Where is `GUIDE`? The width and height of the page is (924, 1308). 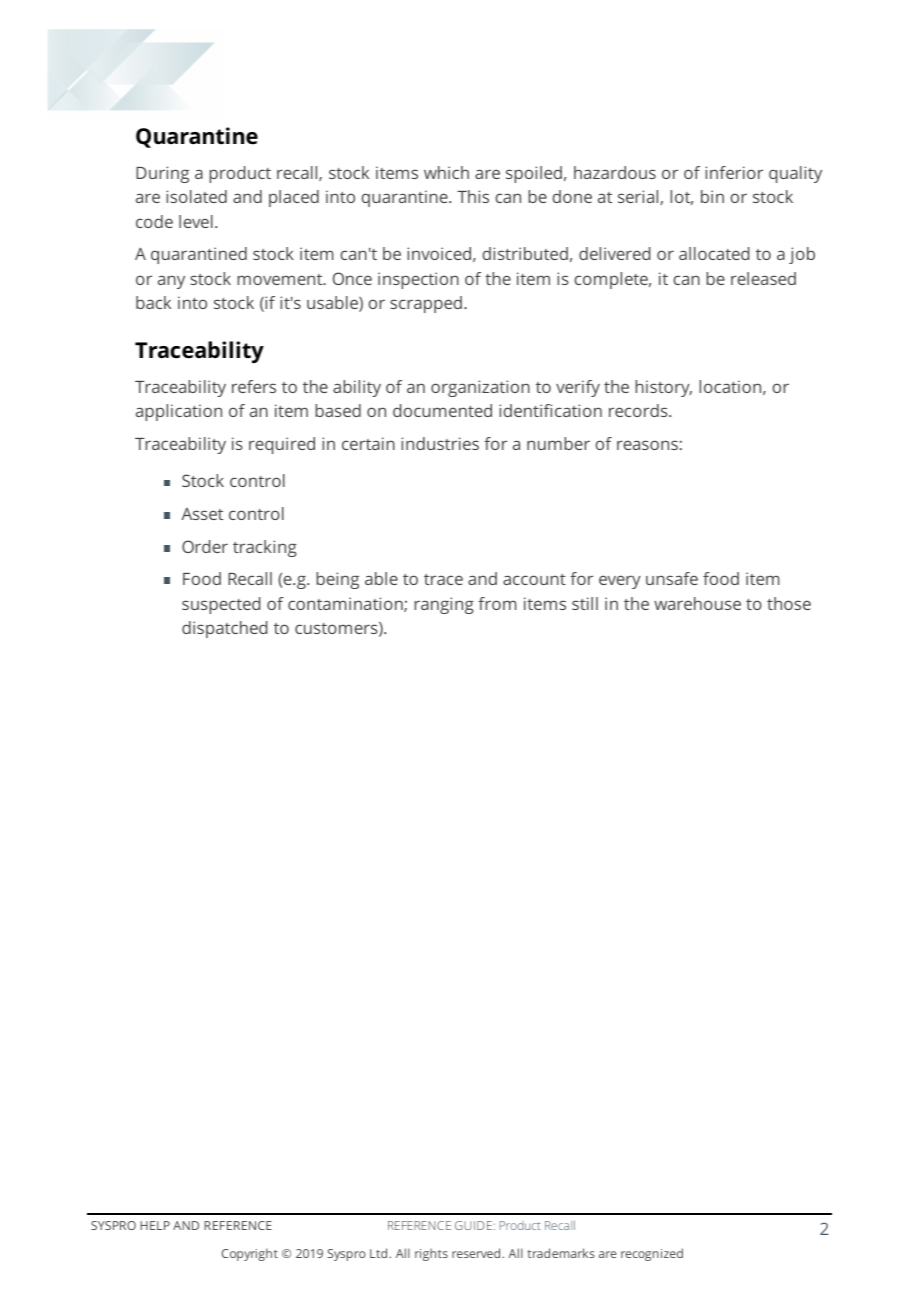 GUIDE is located at coordinates (473, 1225).
